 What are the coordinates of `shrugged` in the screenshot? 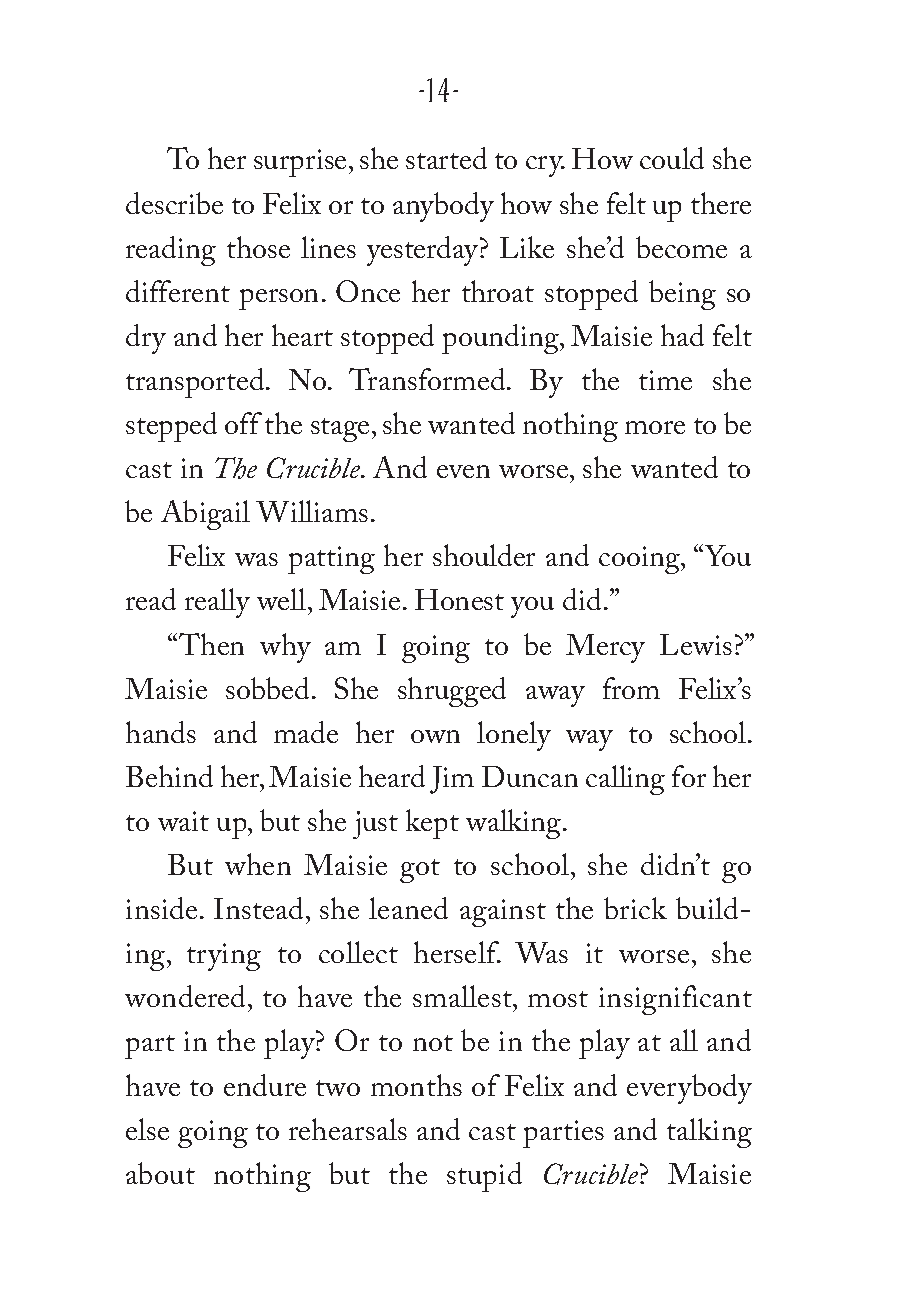 It's located at (452, 692).
